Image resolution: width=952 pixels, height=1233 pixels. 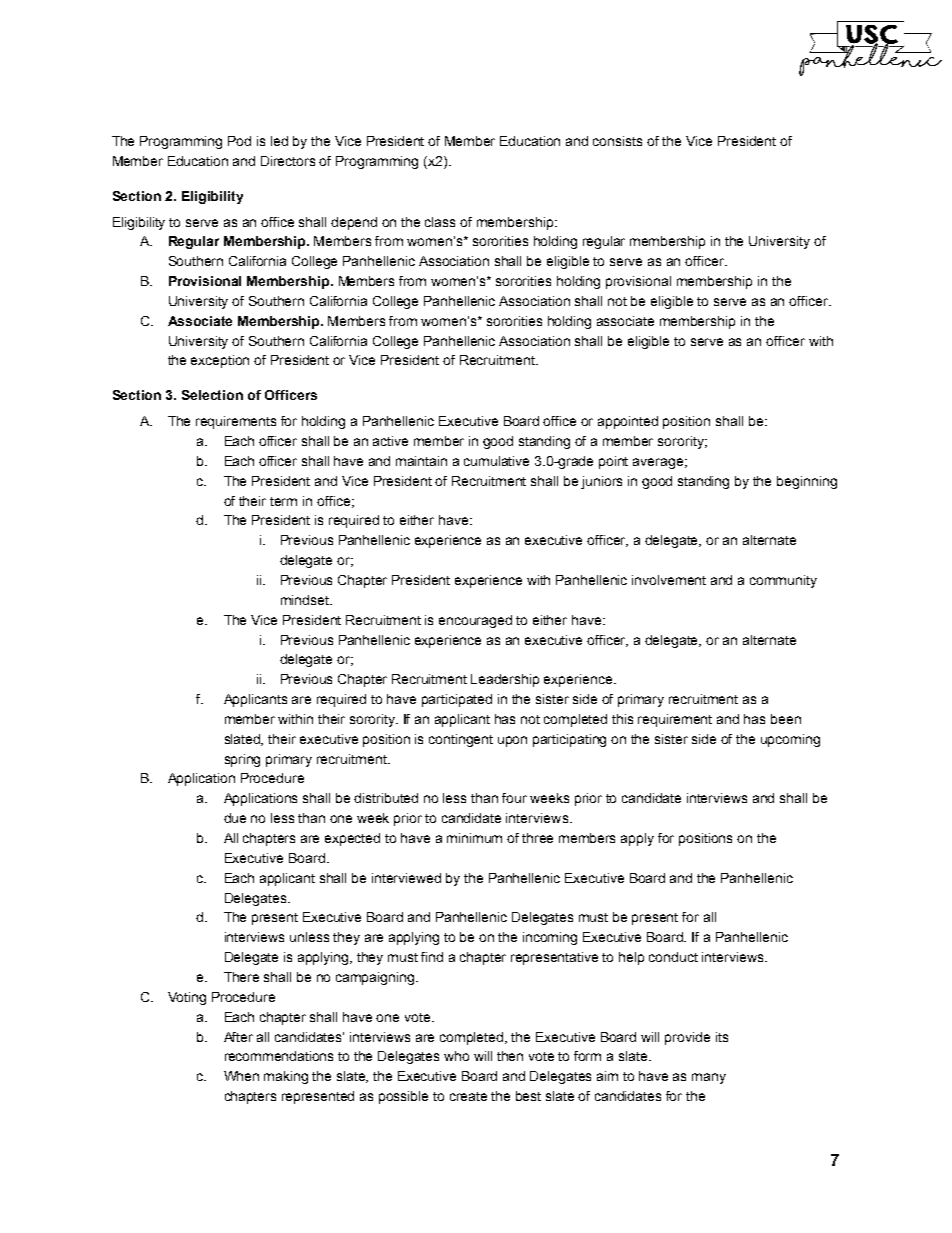 I want to click on consists, so click(x=617, y=141).
